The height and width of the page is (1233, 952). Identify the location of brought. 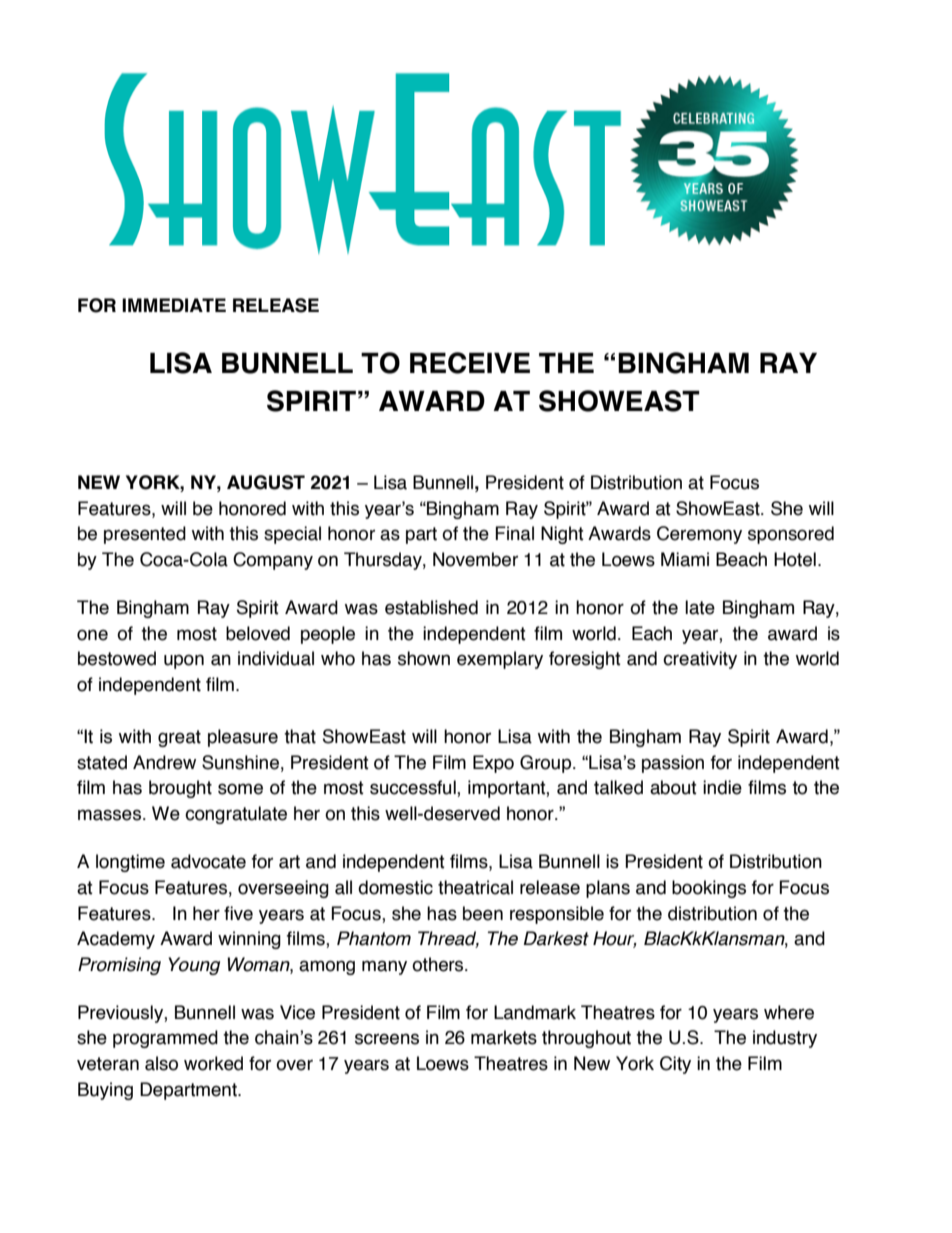
(180, 789).
